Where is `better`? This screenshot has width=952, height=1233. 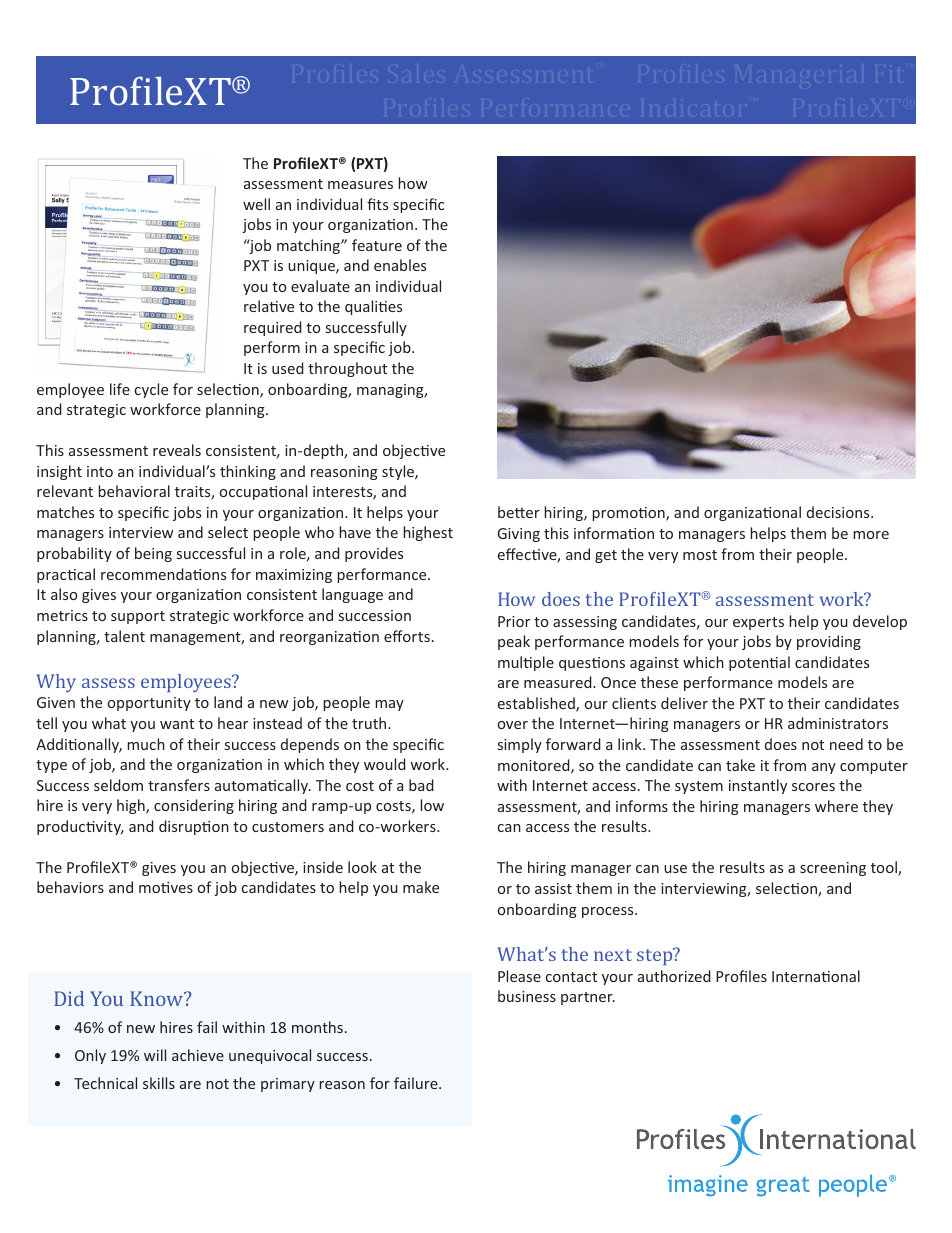 better is located at coordinates (519, 512).
